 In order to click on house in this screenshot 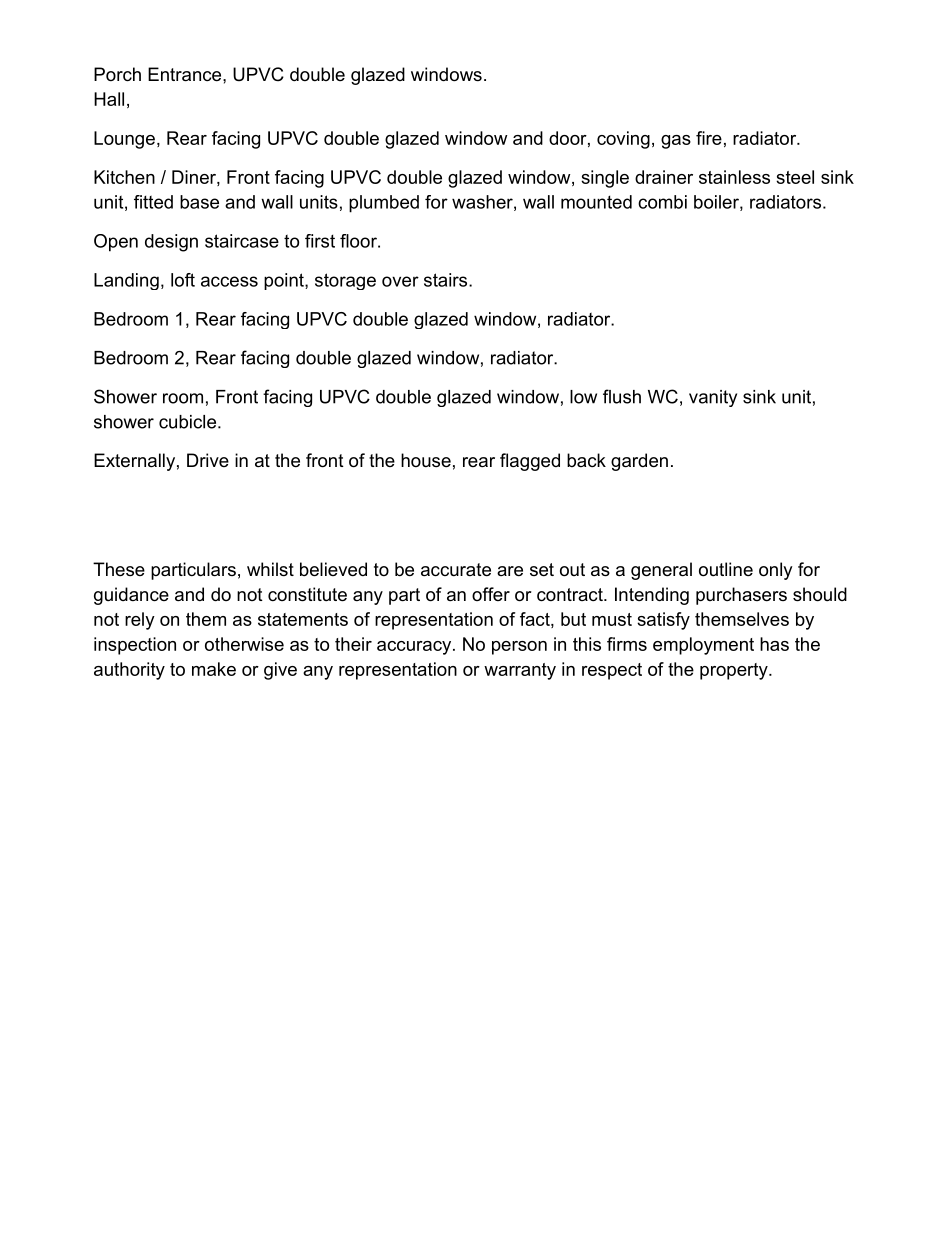, I will do `click(426, 460)`.
